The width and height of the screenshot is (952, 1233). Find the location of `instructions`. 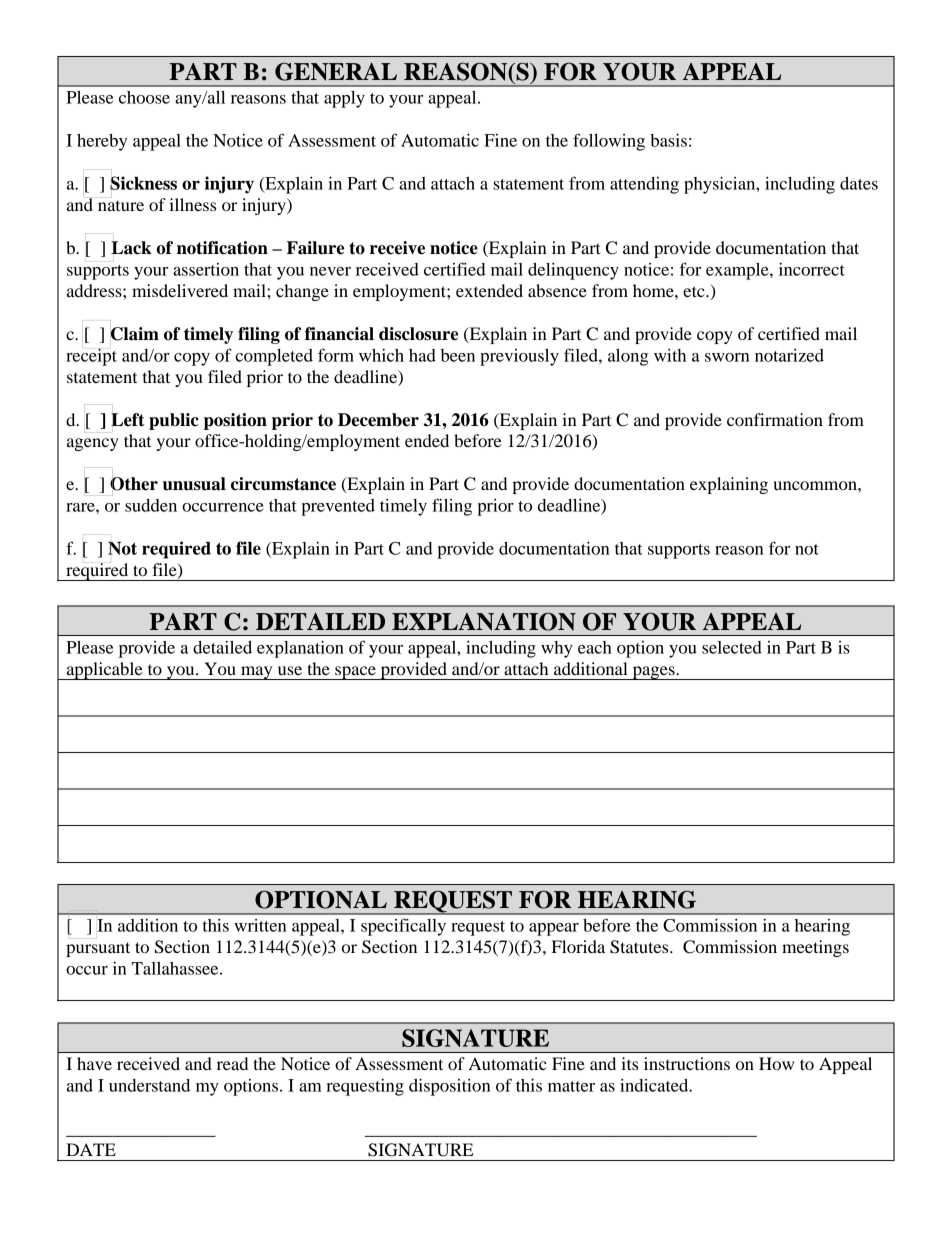

instructions is located at coordinates (687, 1063).
